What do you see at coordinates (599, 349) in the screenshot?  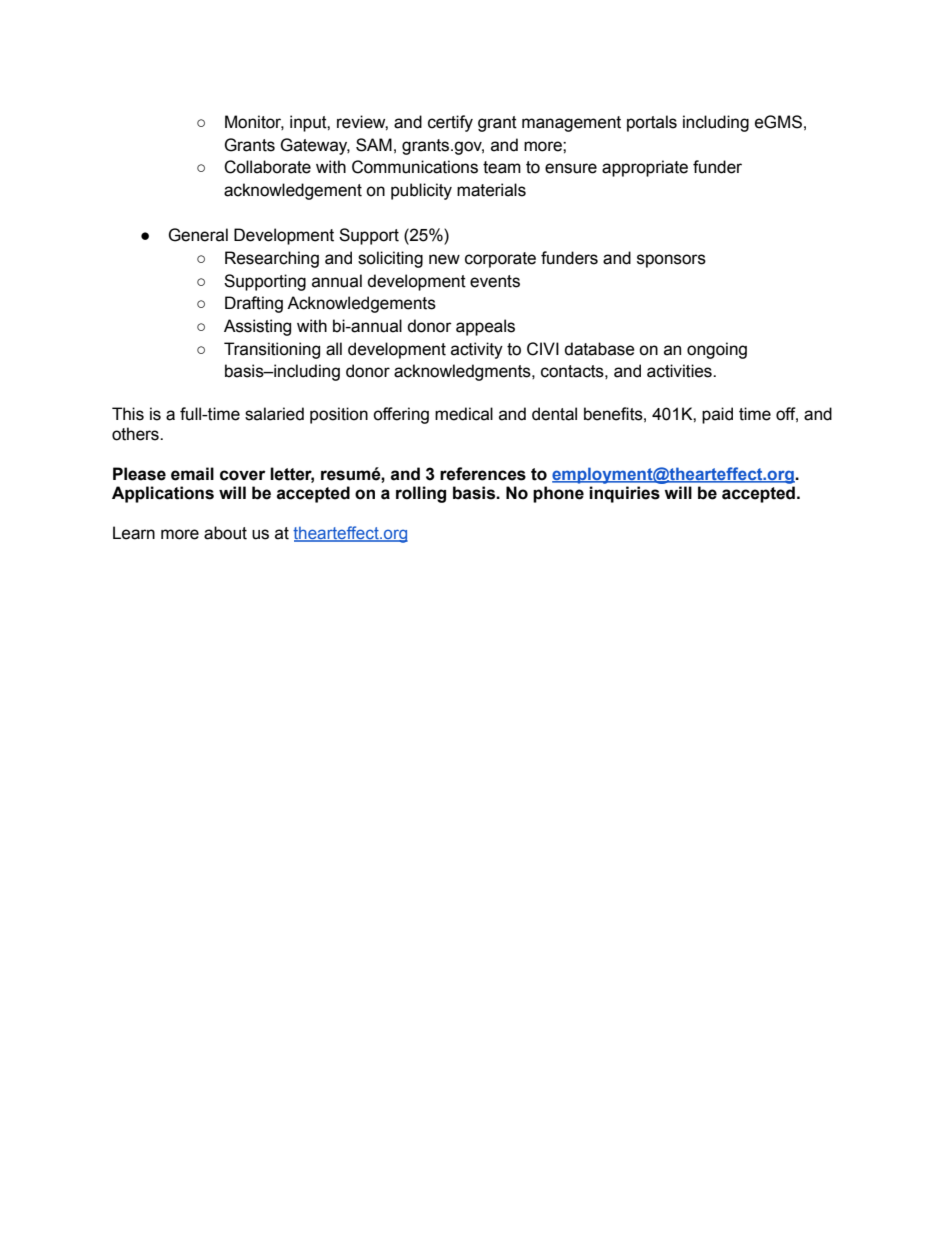 I see `database` at bounding box center [599, 349].
